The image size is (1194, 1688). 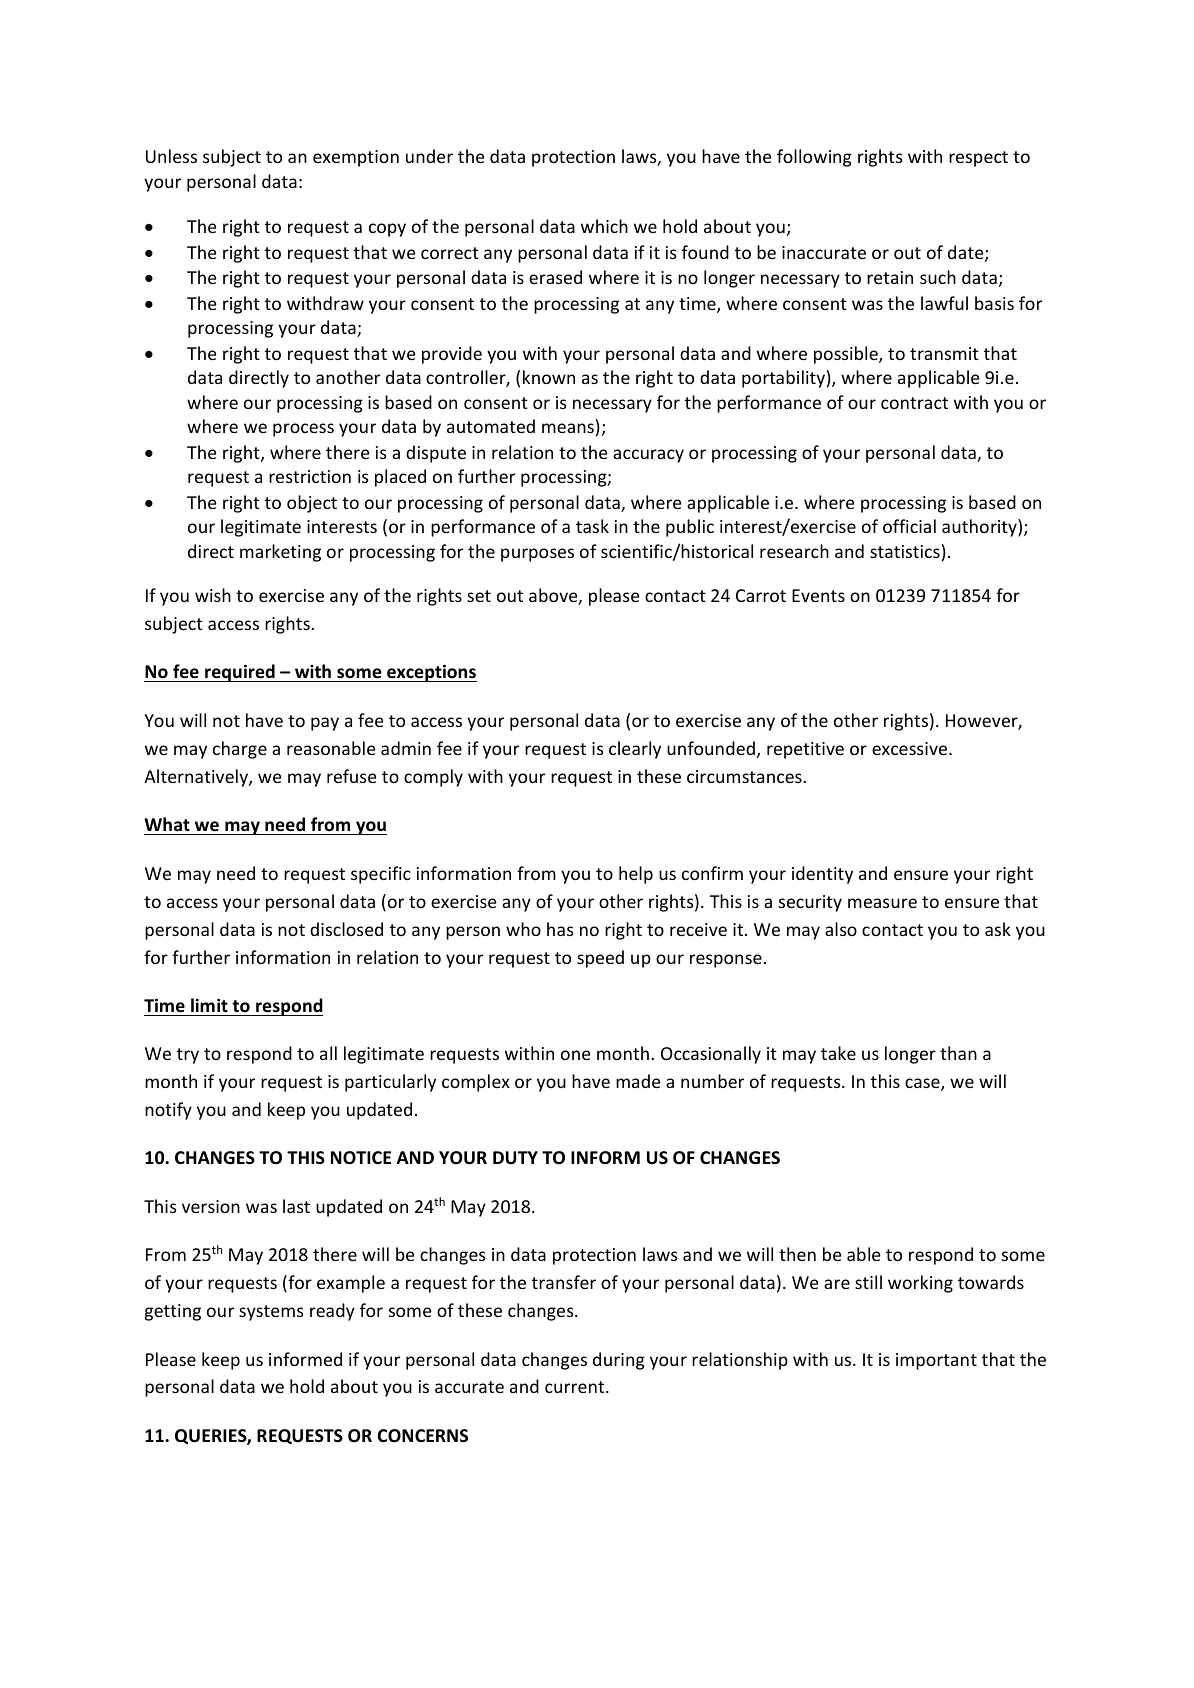 What do you see at coordinates (911, 748) in the screenshot?
I see `excessive` at bounding box center [911, 748].
